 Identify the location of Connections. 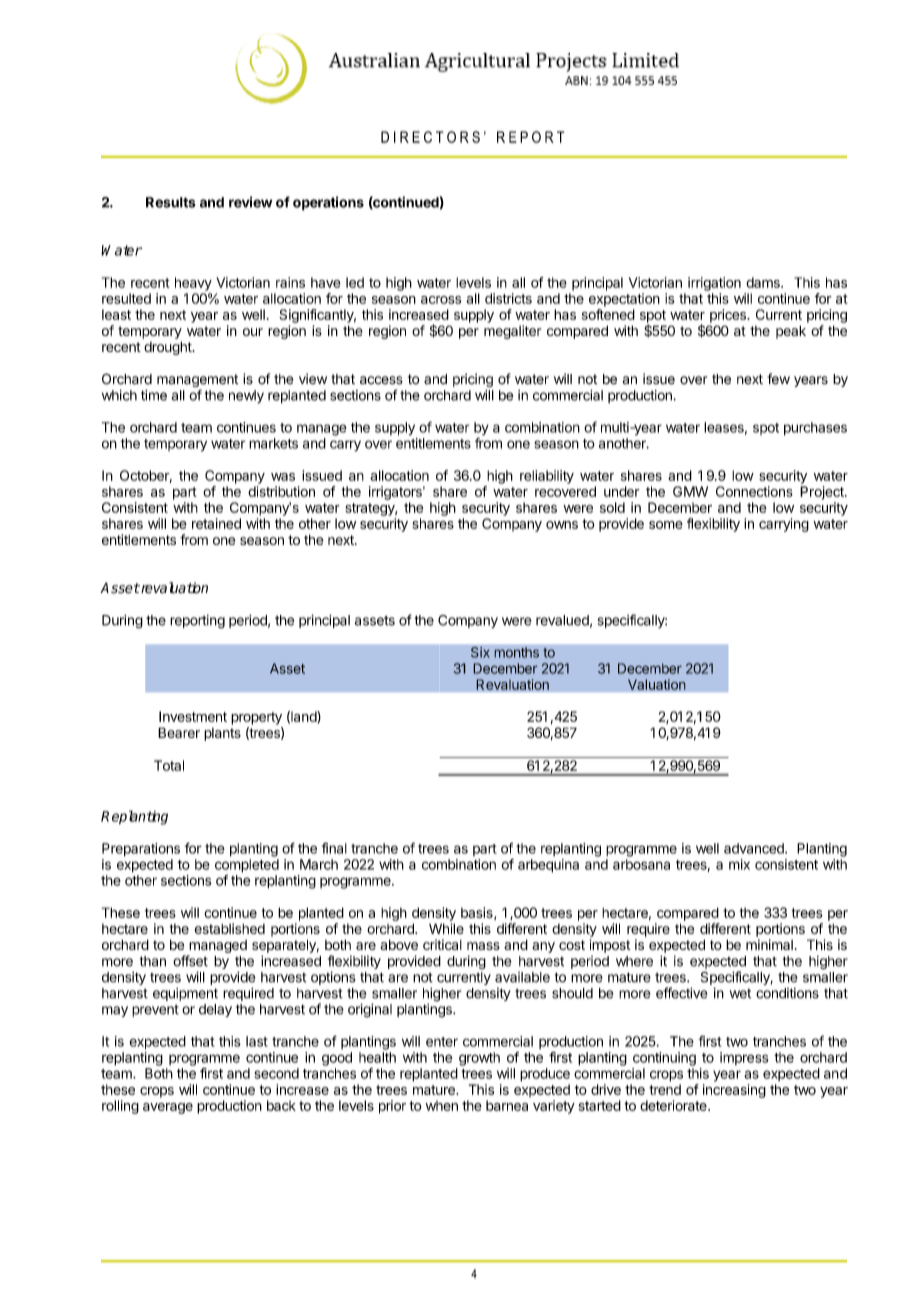
(754, 491).
